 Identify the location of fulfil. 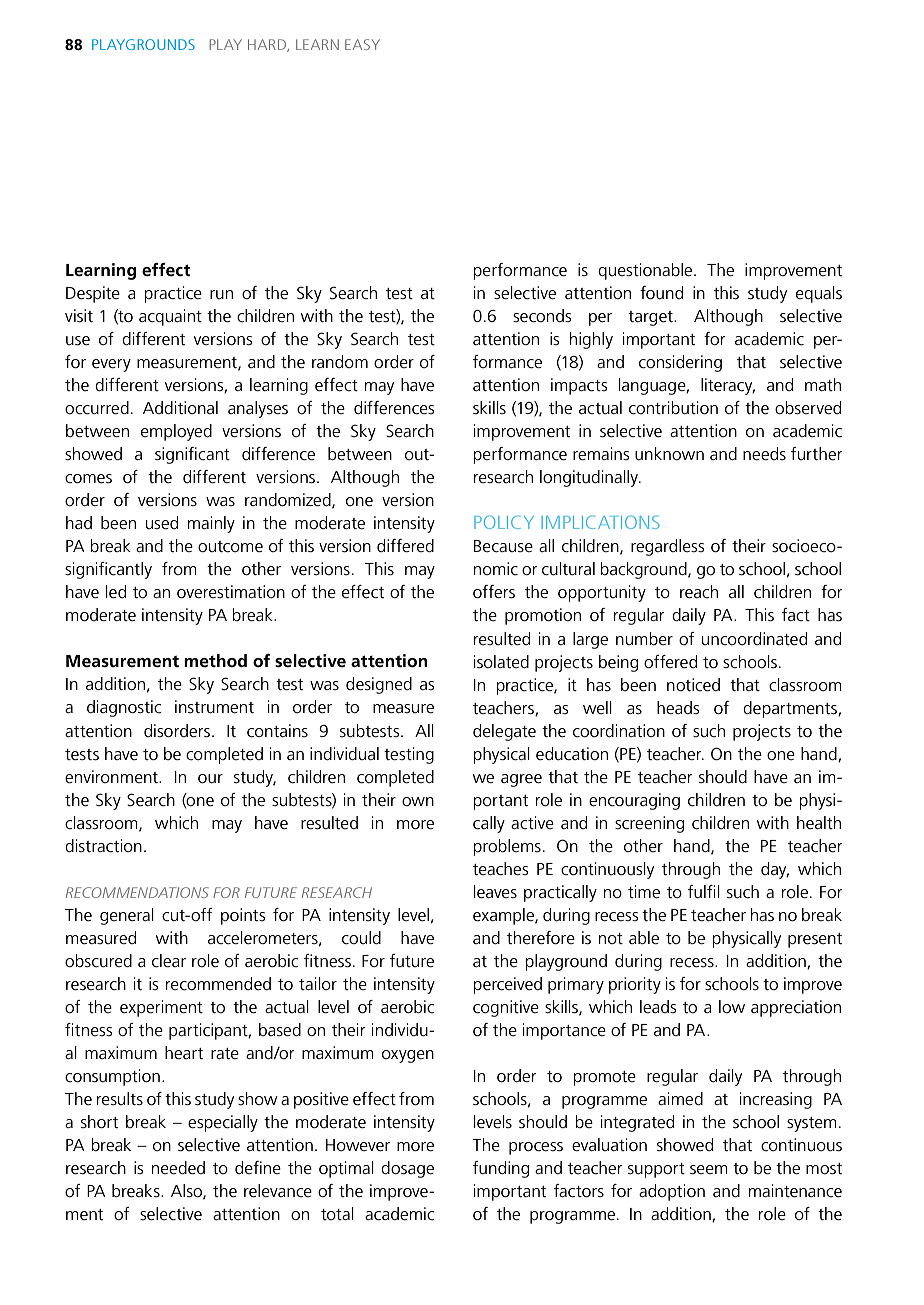
(704, 892).
